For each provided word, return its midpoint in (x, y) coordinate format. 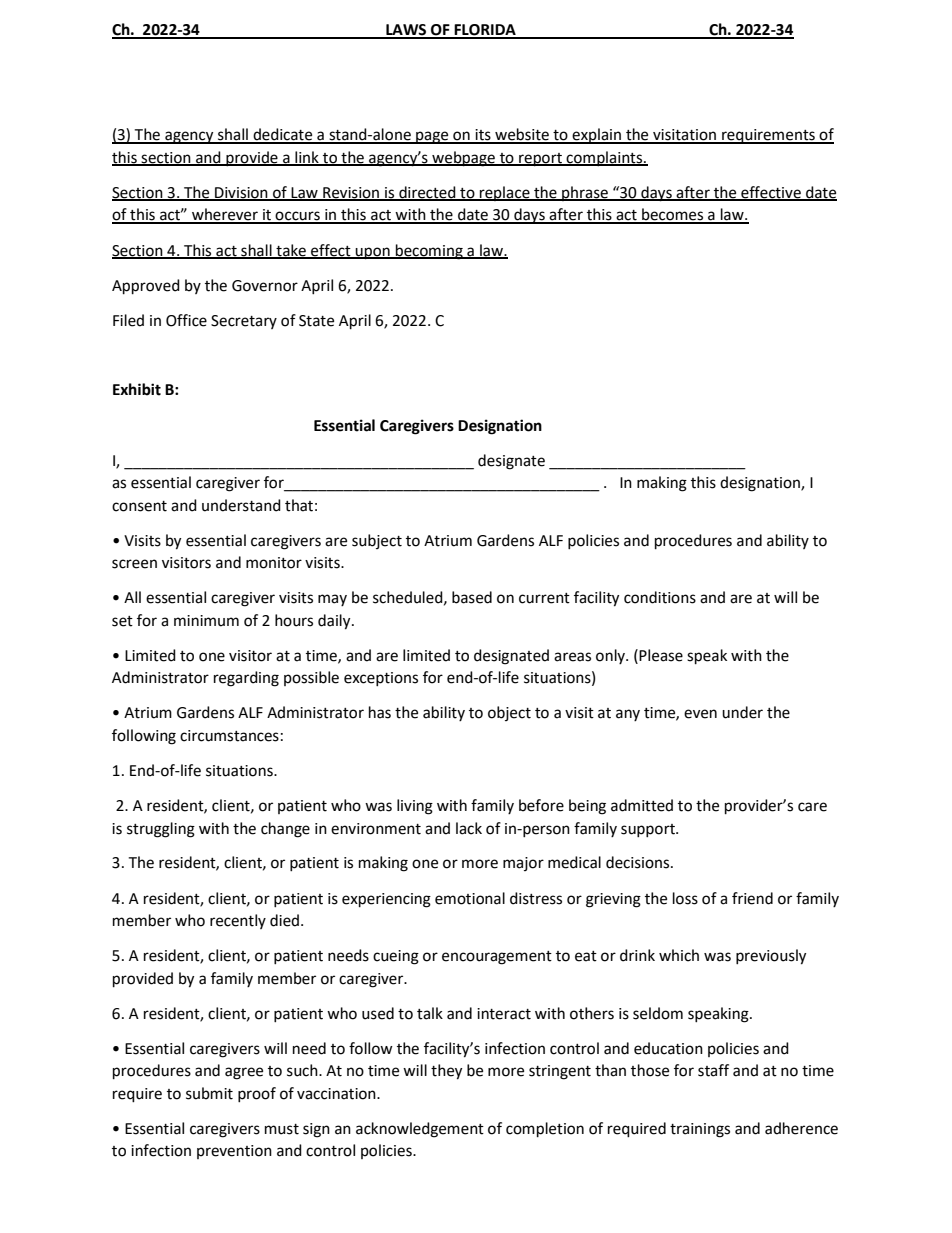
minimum (206, 621)
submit (209, 1093)
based (472, 597)
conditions (660, 597)
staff (713, 1070)
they (446, 1072)
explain (596, 136)
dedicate (283, 135)
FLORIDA (485, 31)
